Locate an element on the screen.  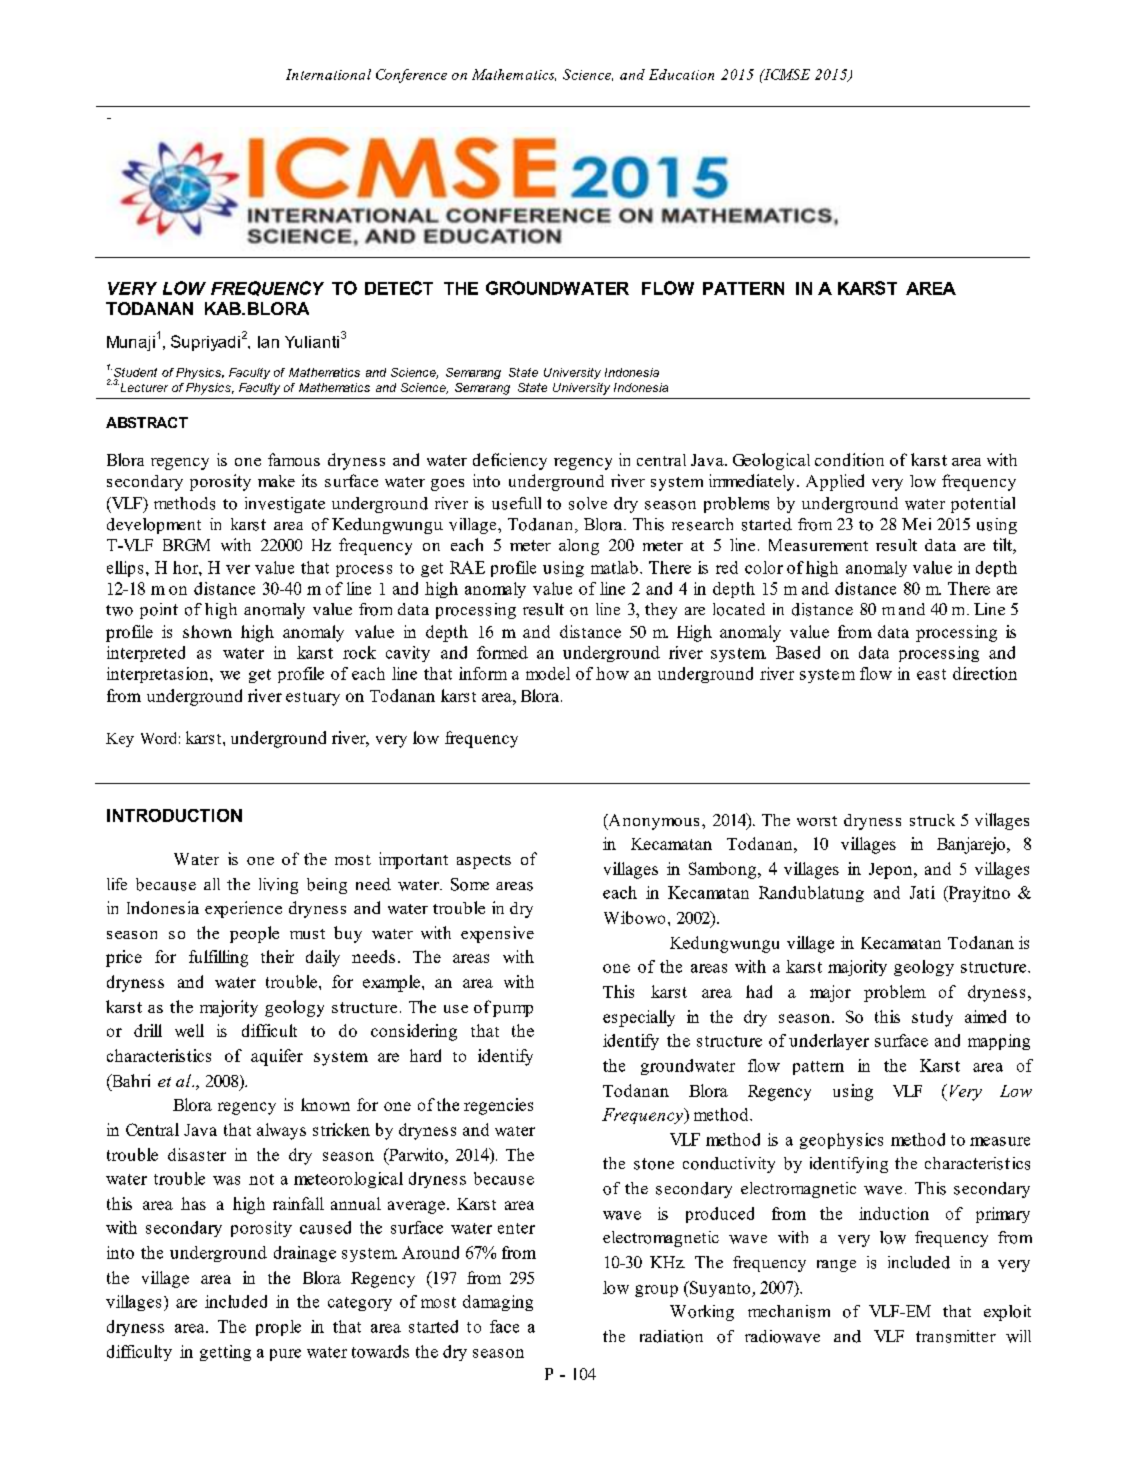
struck is located at coordinates (932, 820).
